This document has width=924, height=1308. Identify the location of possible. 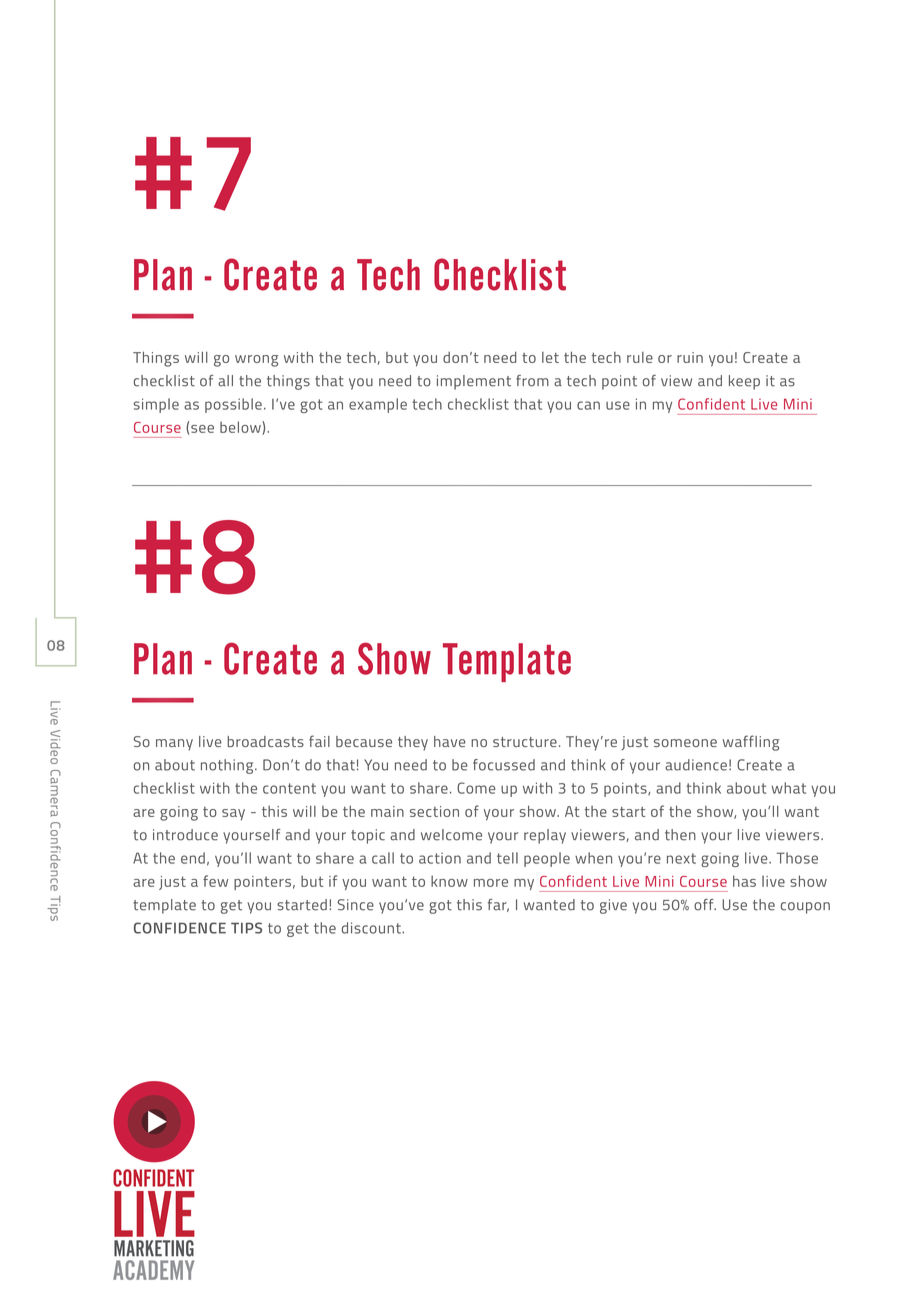
(233, 405).
